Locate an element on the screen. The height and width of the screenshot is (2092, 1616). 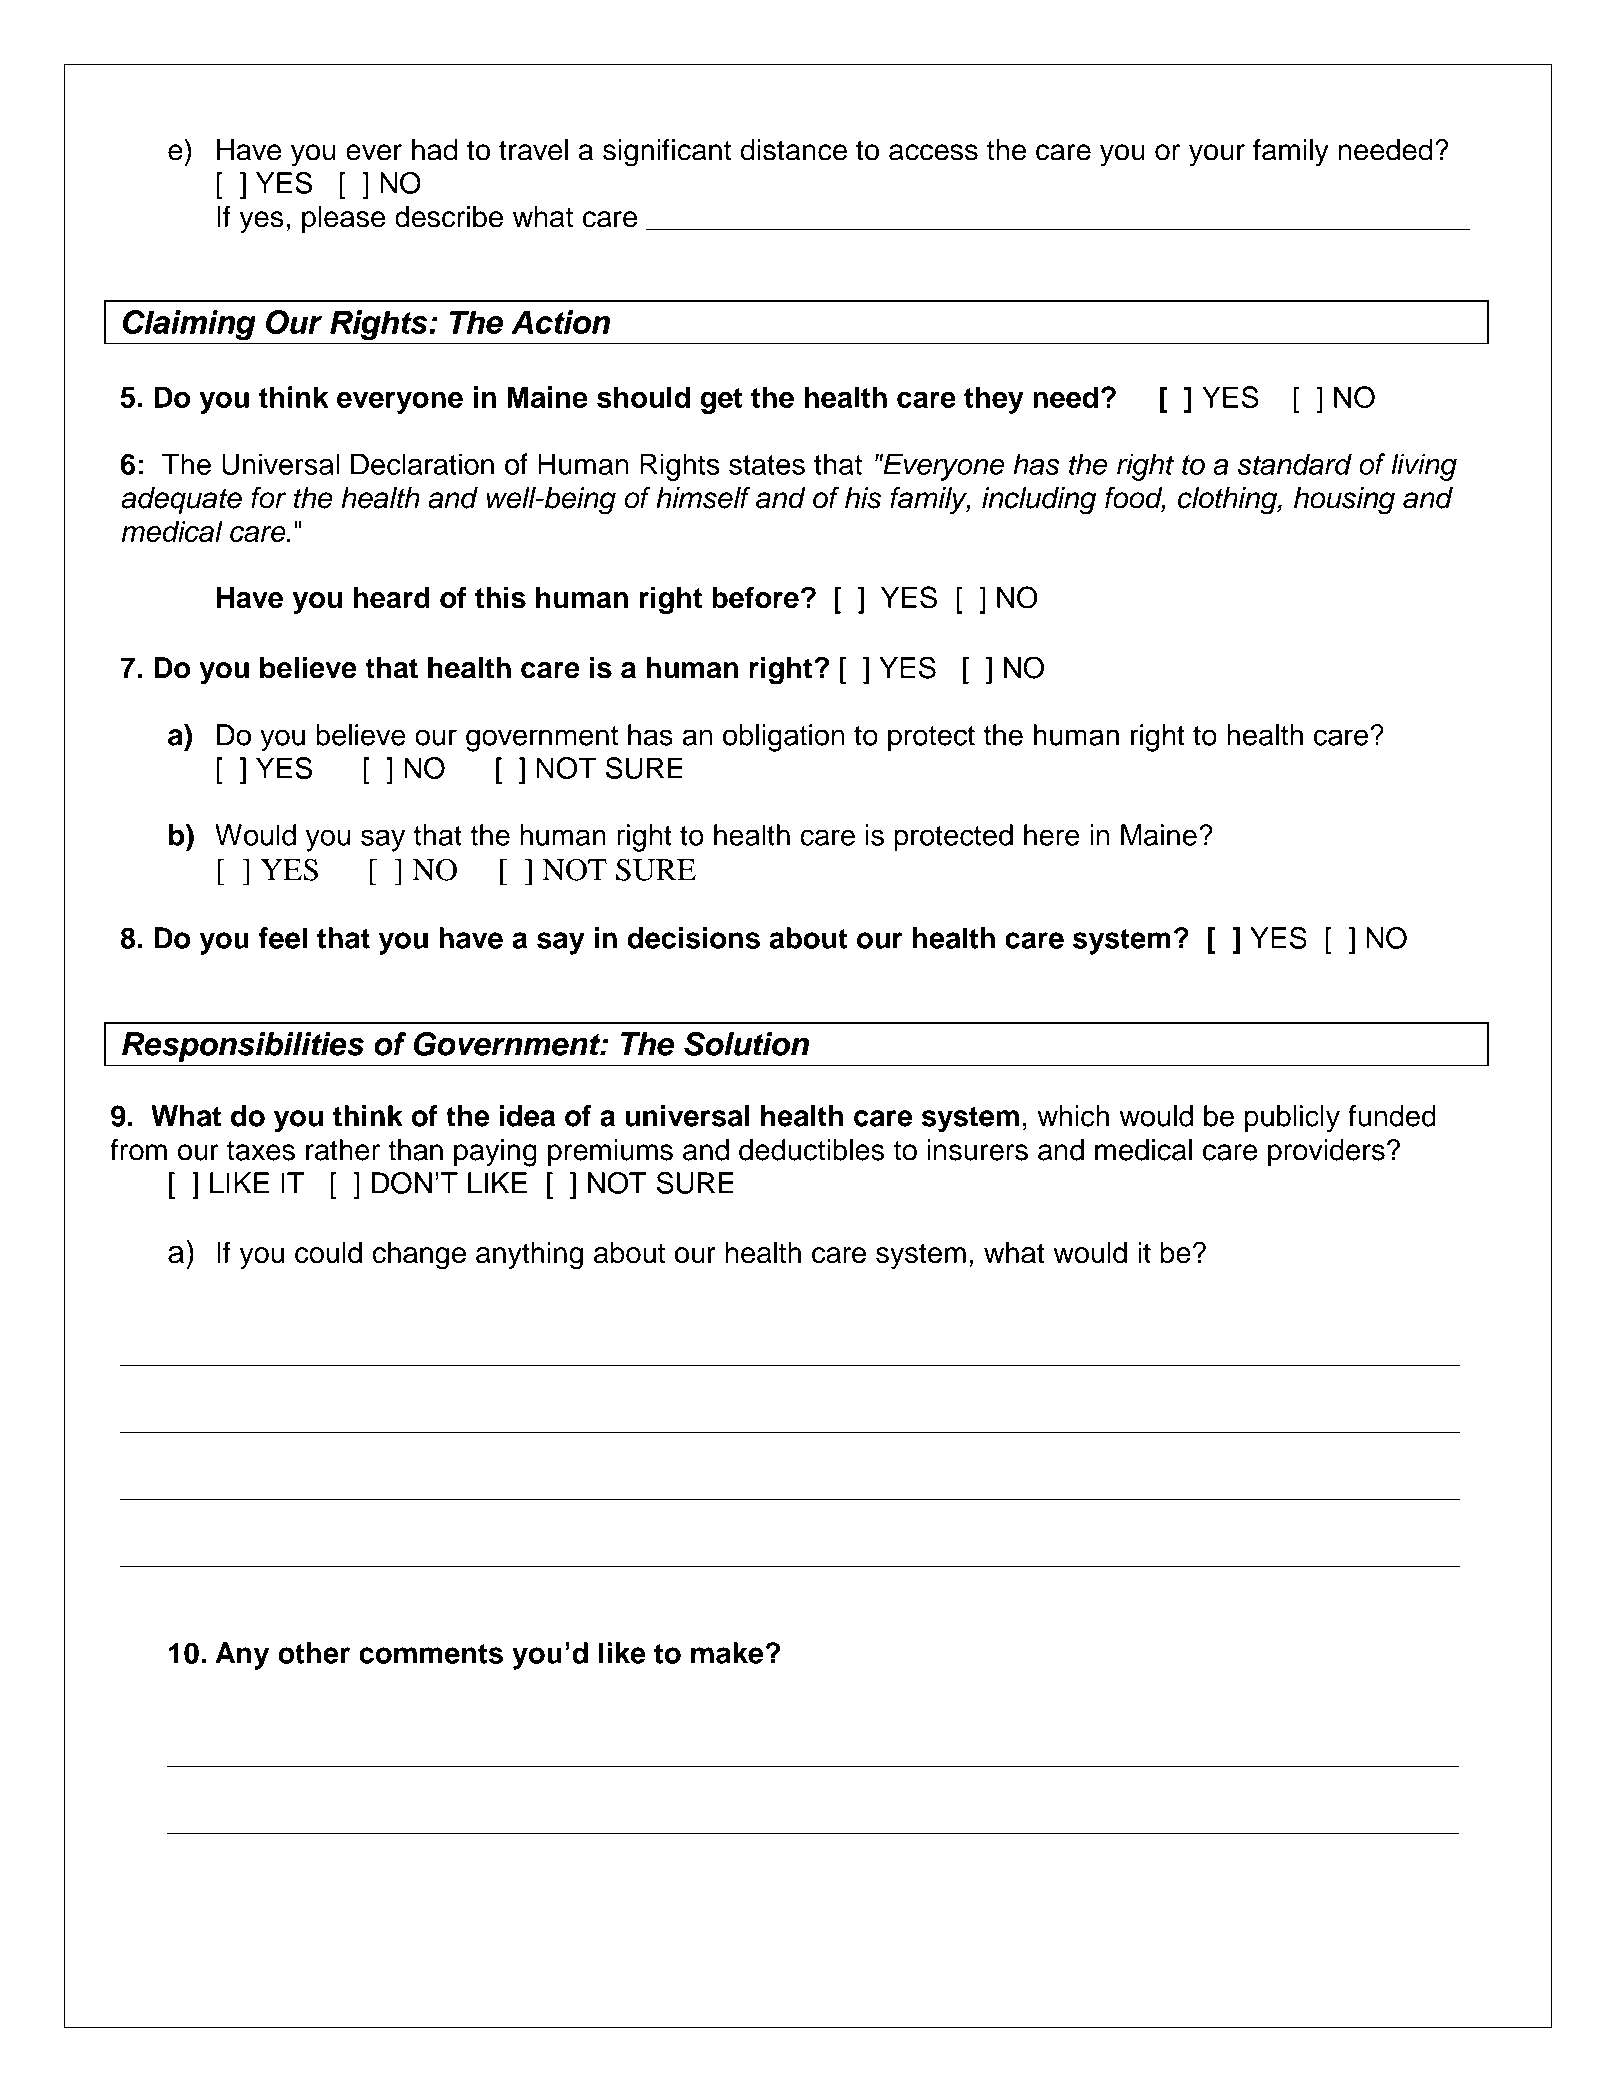
feel is located at coordinates (283, 938).
